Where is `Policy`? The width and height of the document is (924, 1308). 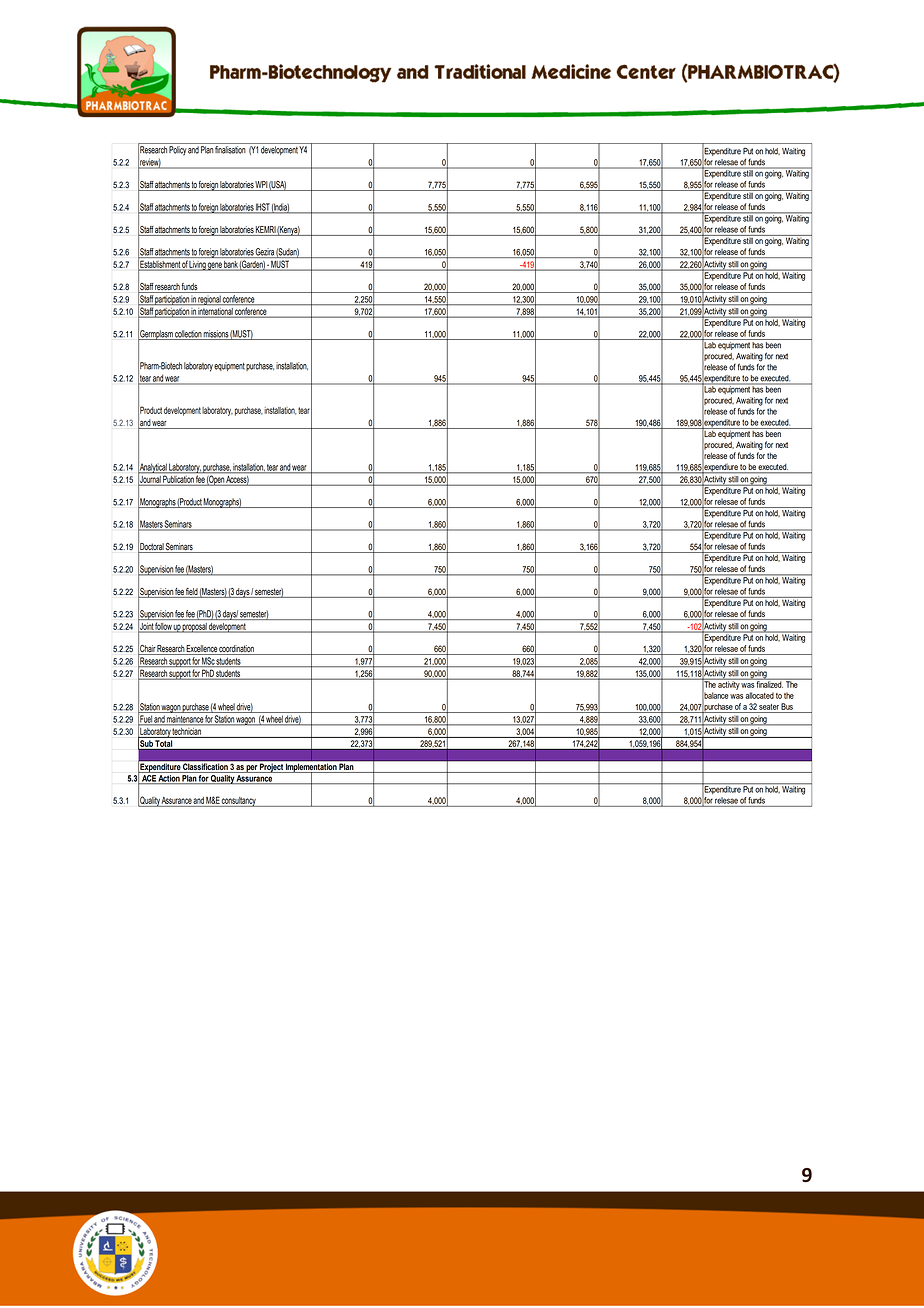
Policy is located at coordinates (177, 151).
